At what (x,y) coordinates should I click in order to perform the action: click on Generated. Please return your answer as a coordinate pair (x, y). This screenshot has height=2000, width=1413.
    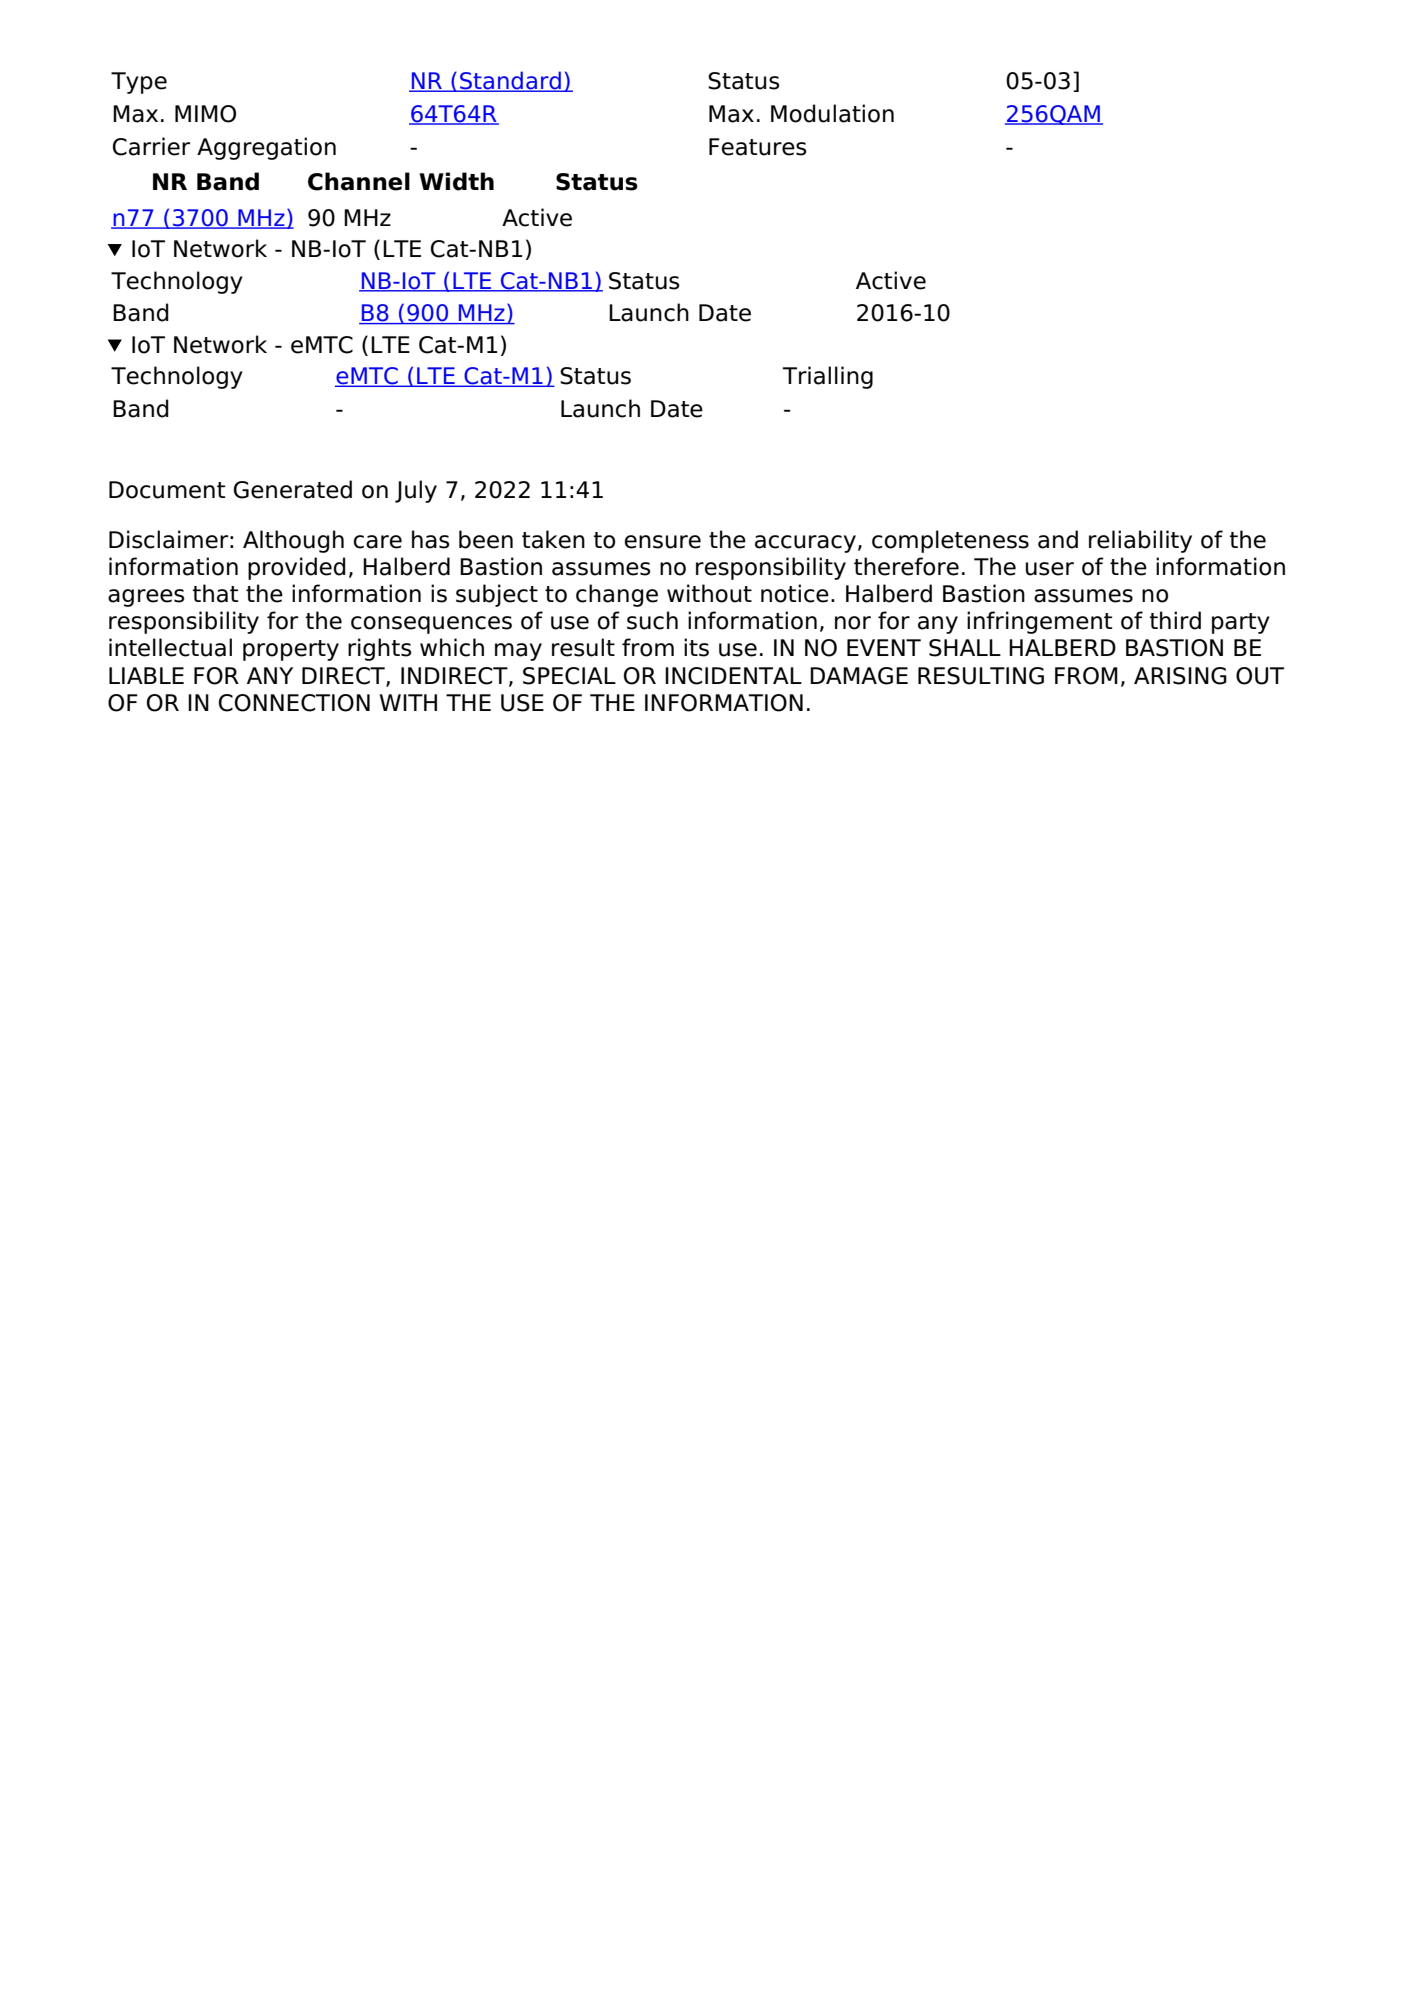
    Looking at the image, I should click on (293, 489).
